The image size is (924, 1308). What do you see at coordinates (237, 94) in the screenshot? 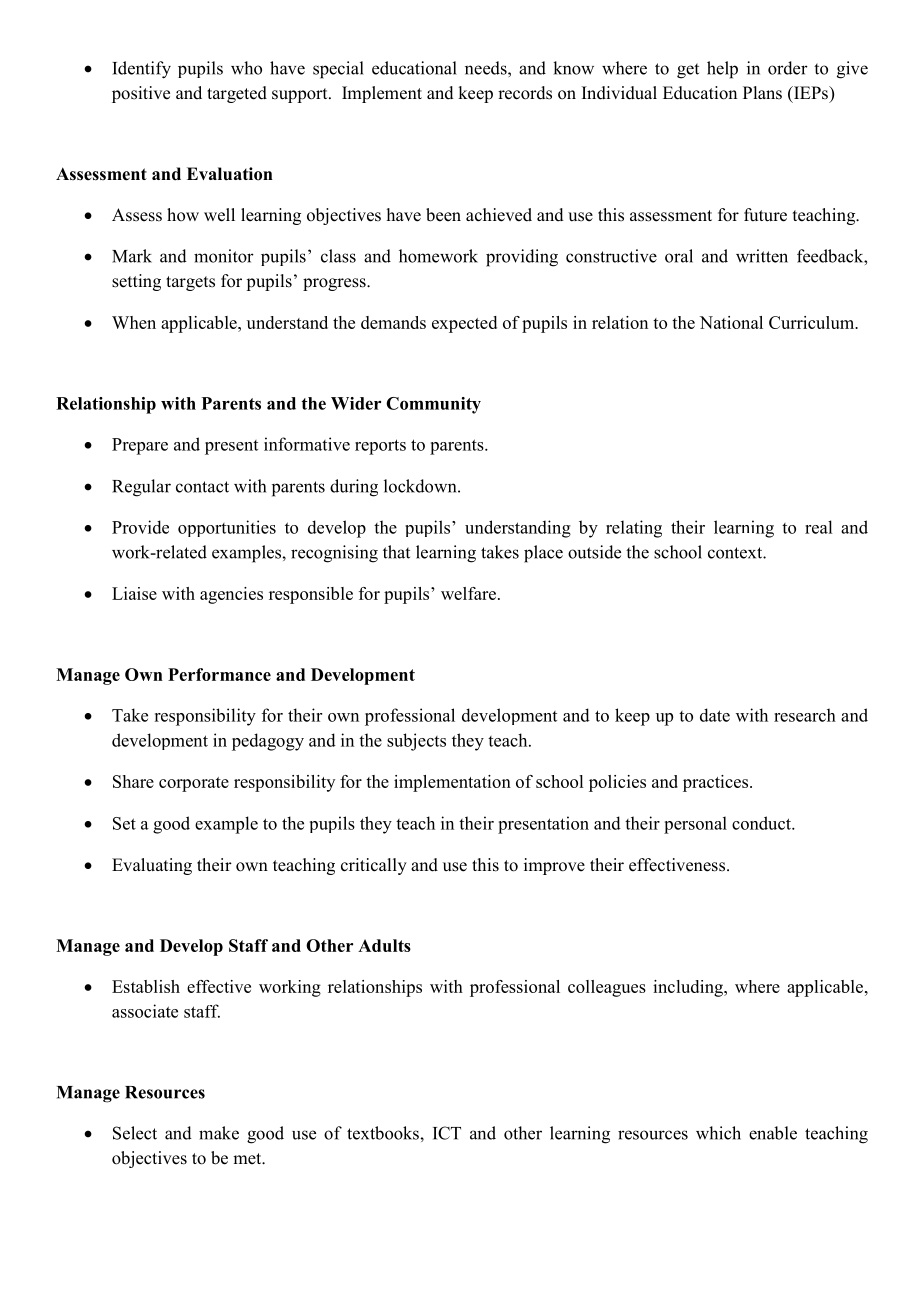
I see `targeted` at bounding box center [237, 94].
